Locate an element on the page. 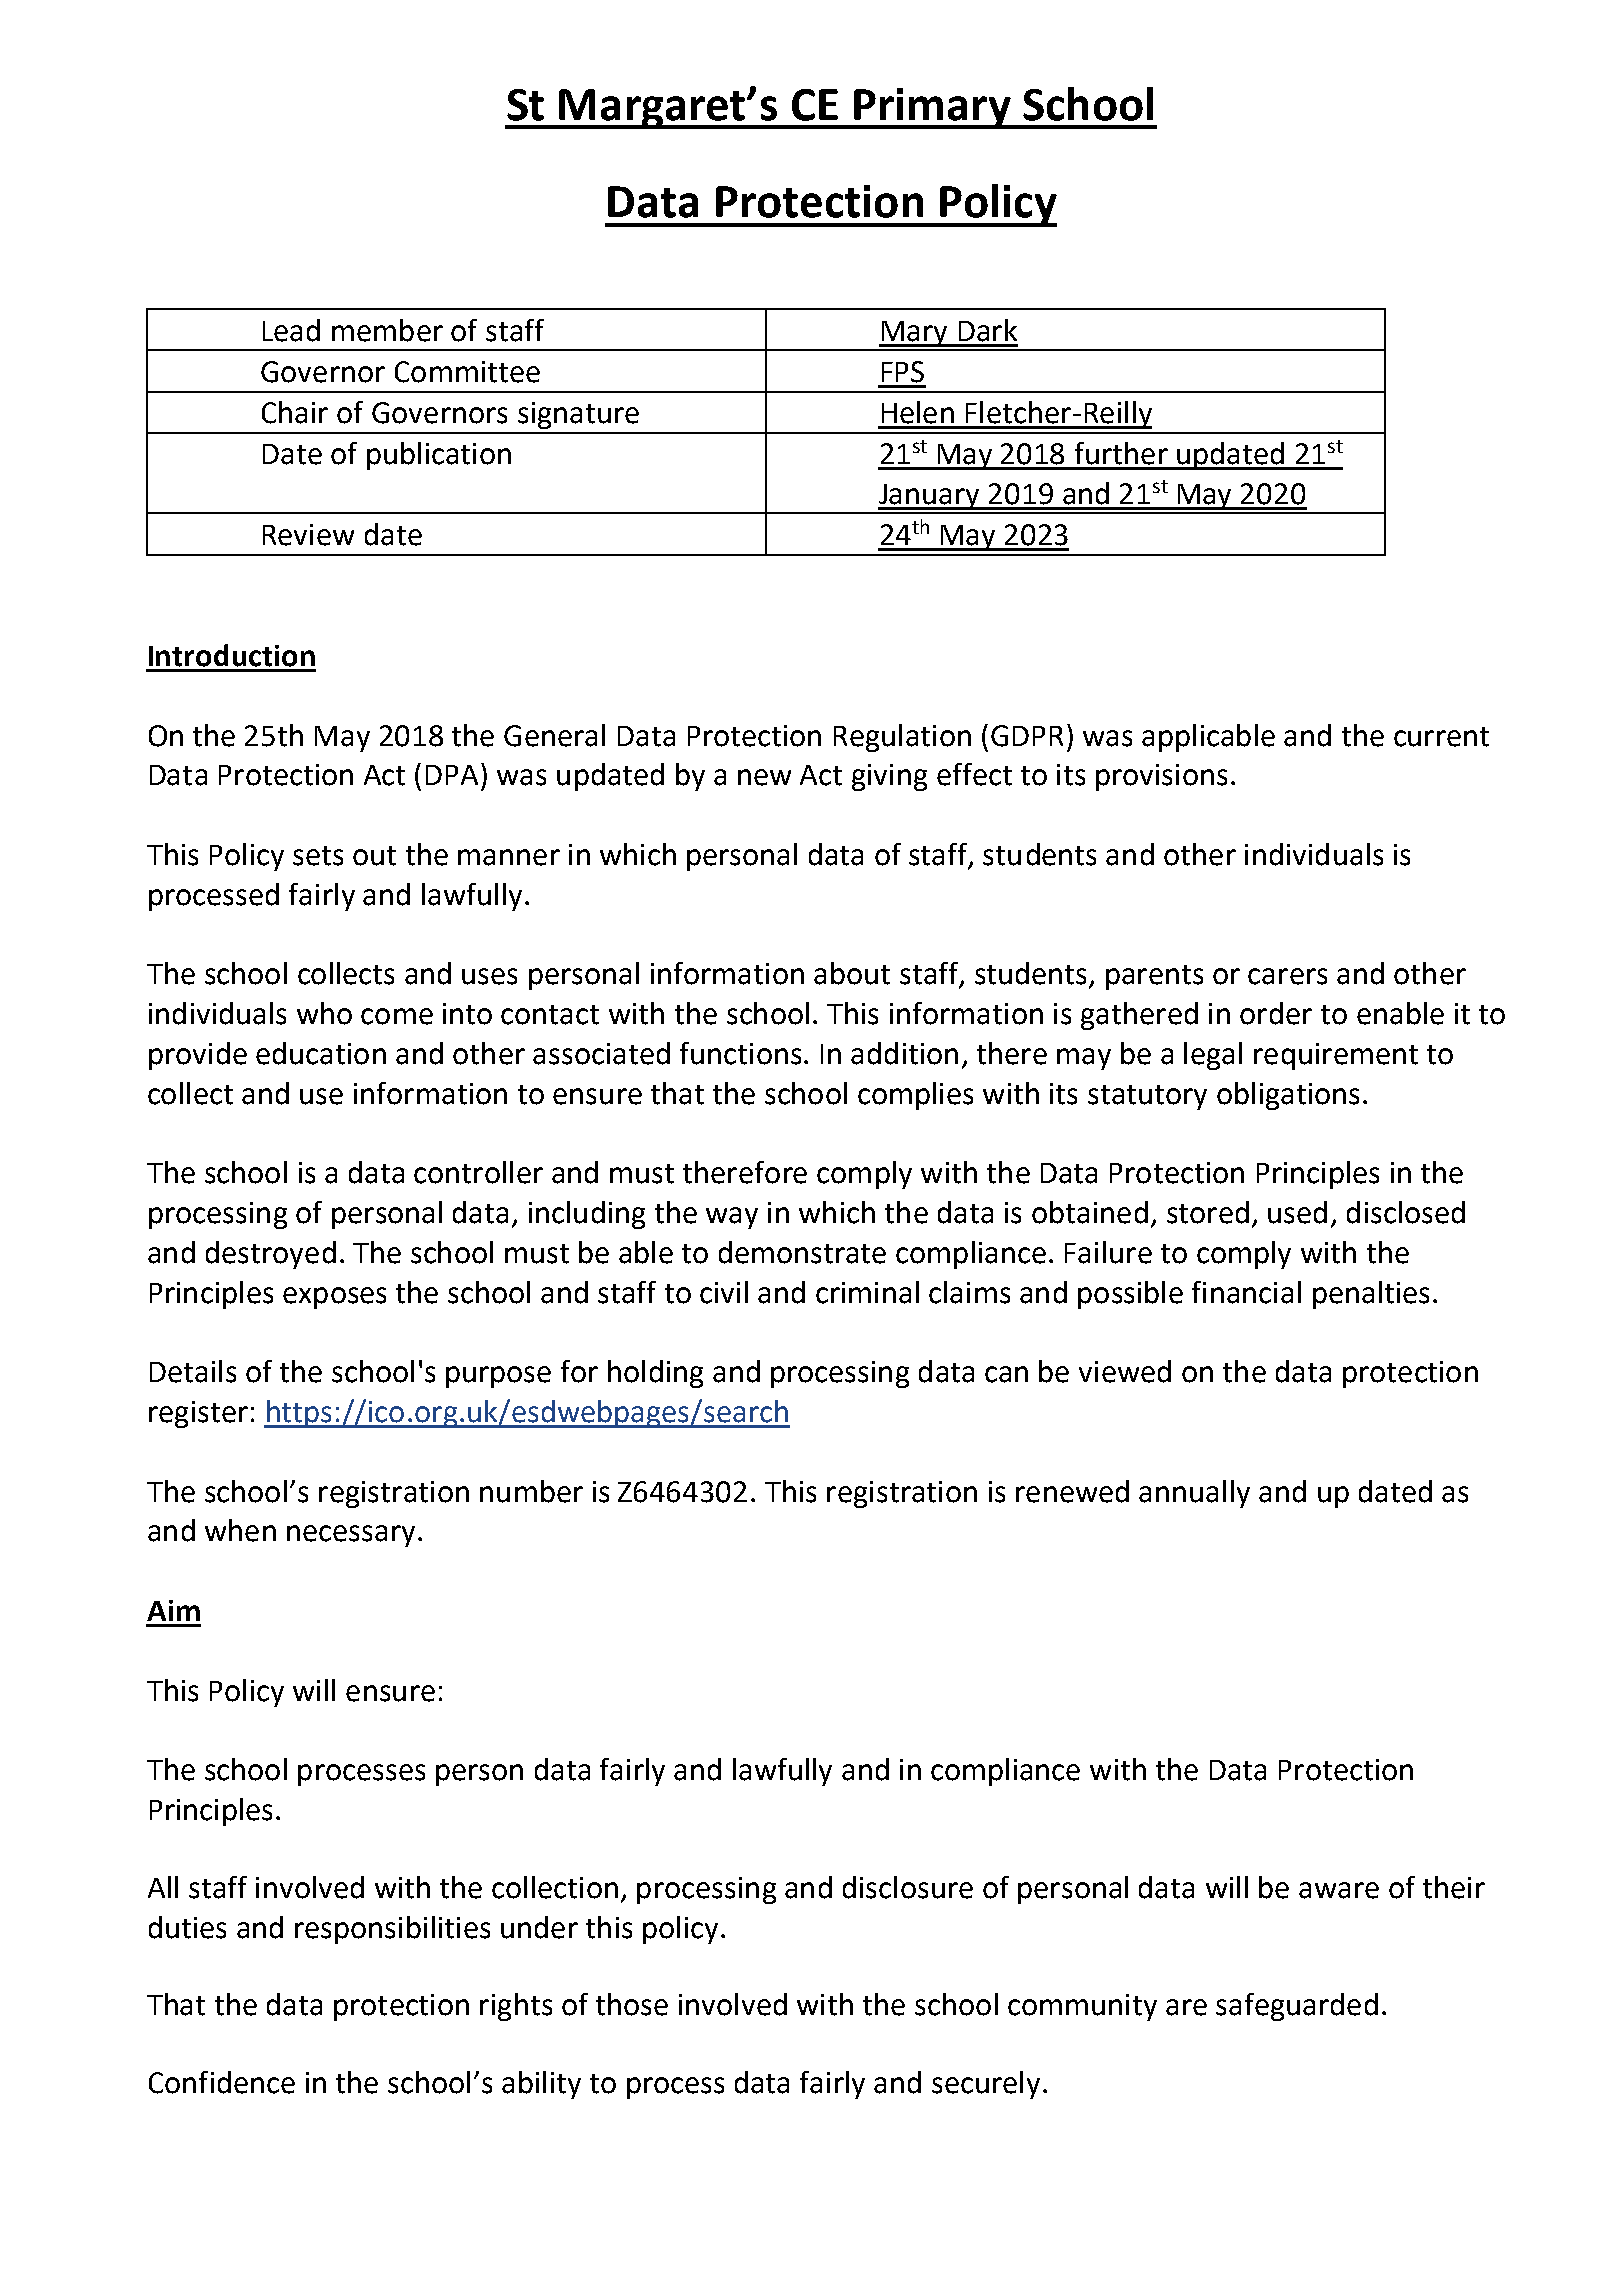 The height and width of the image is (2287, 1617). about is located at coordinates (852, 973).
